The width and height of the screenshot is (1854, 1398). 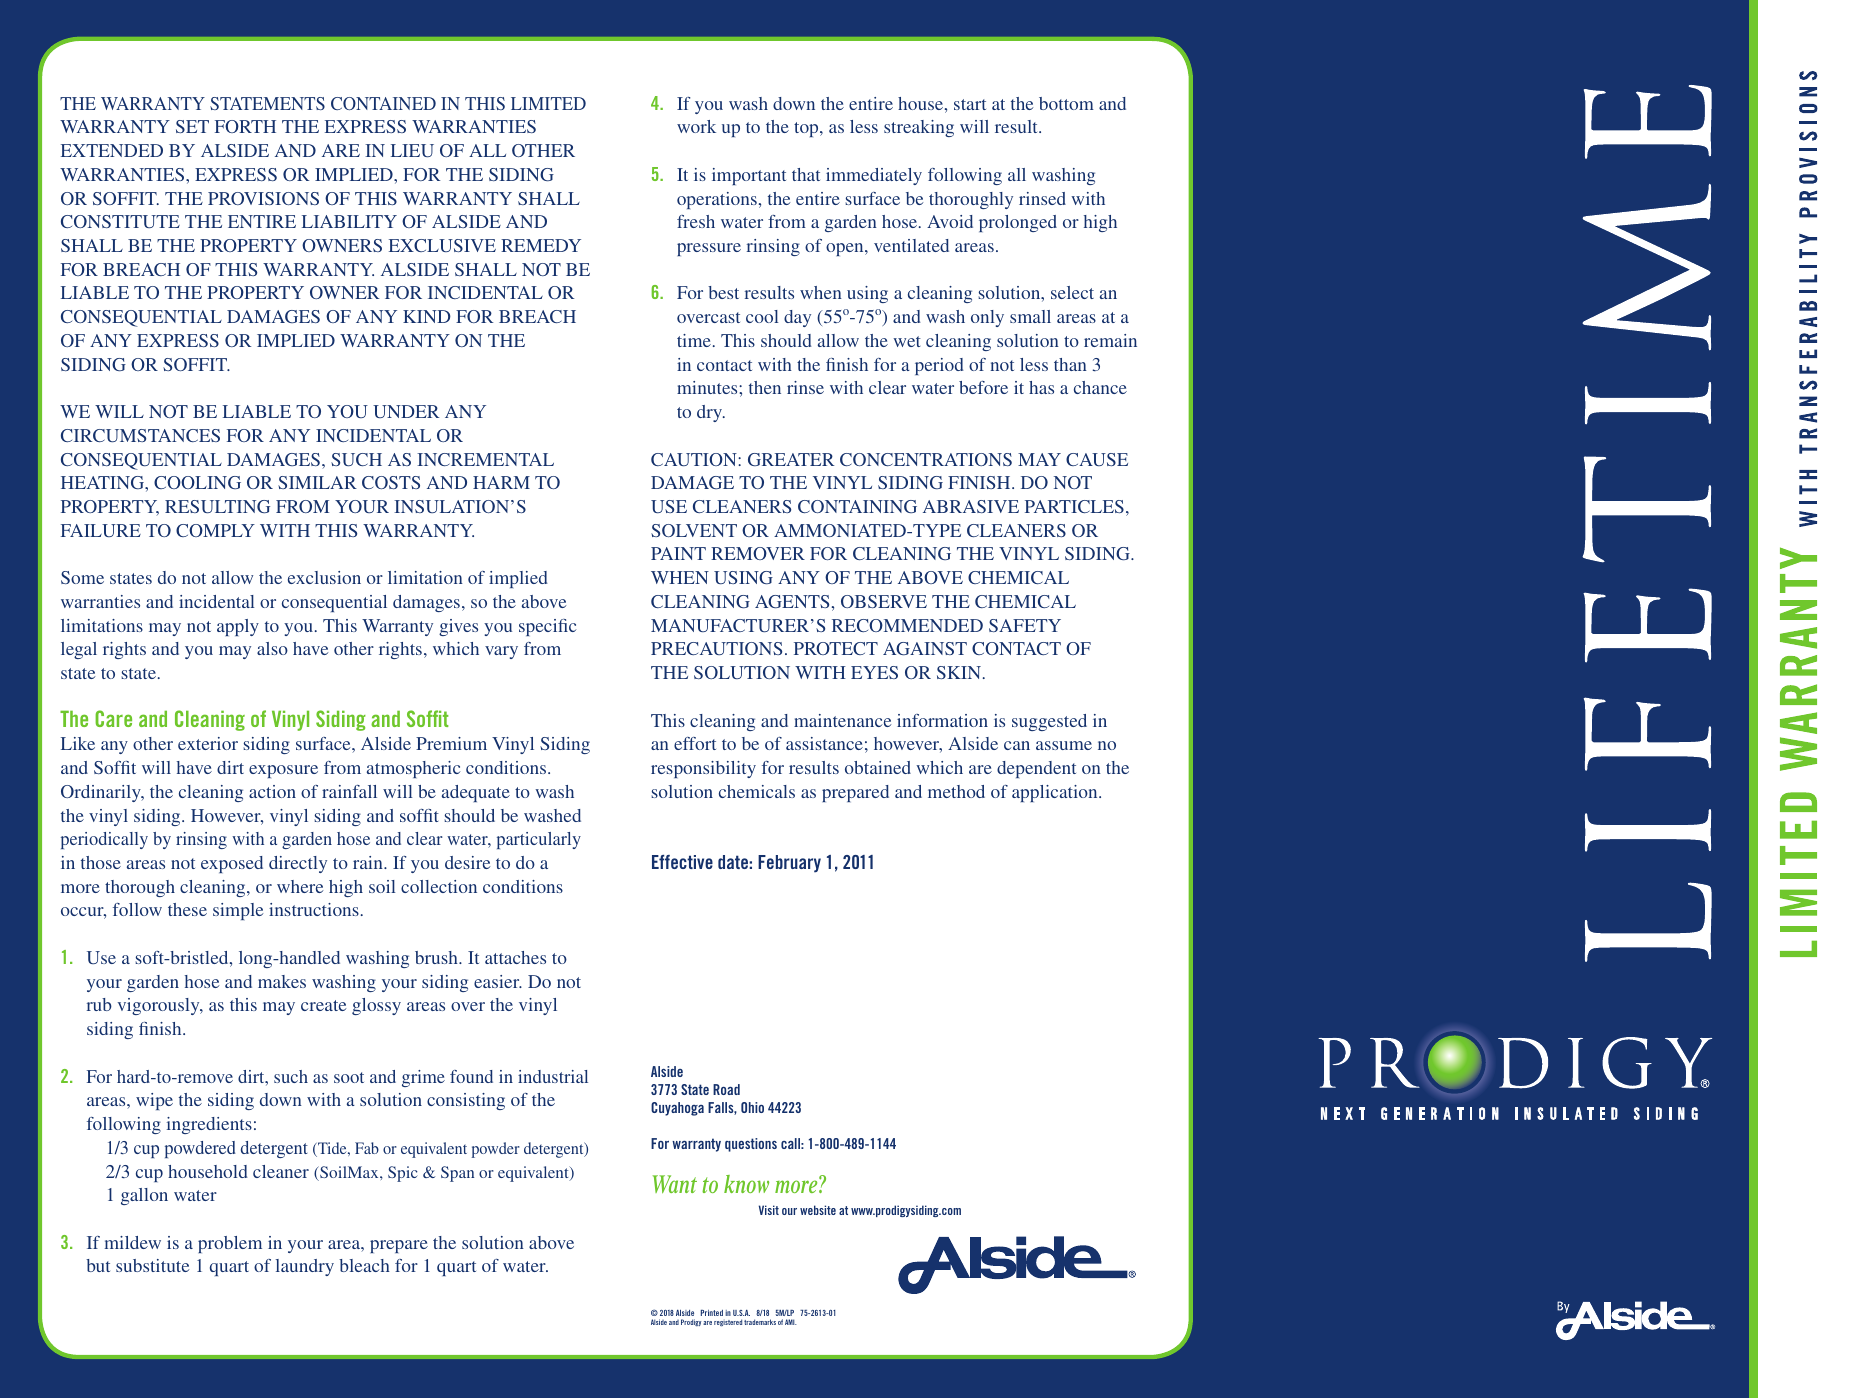 I want to click on start, so click(x=970, y=104).
